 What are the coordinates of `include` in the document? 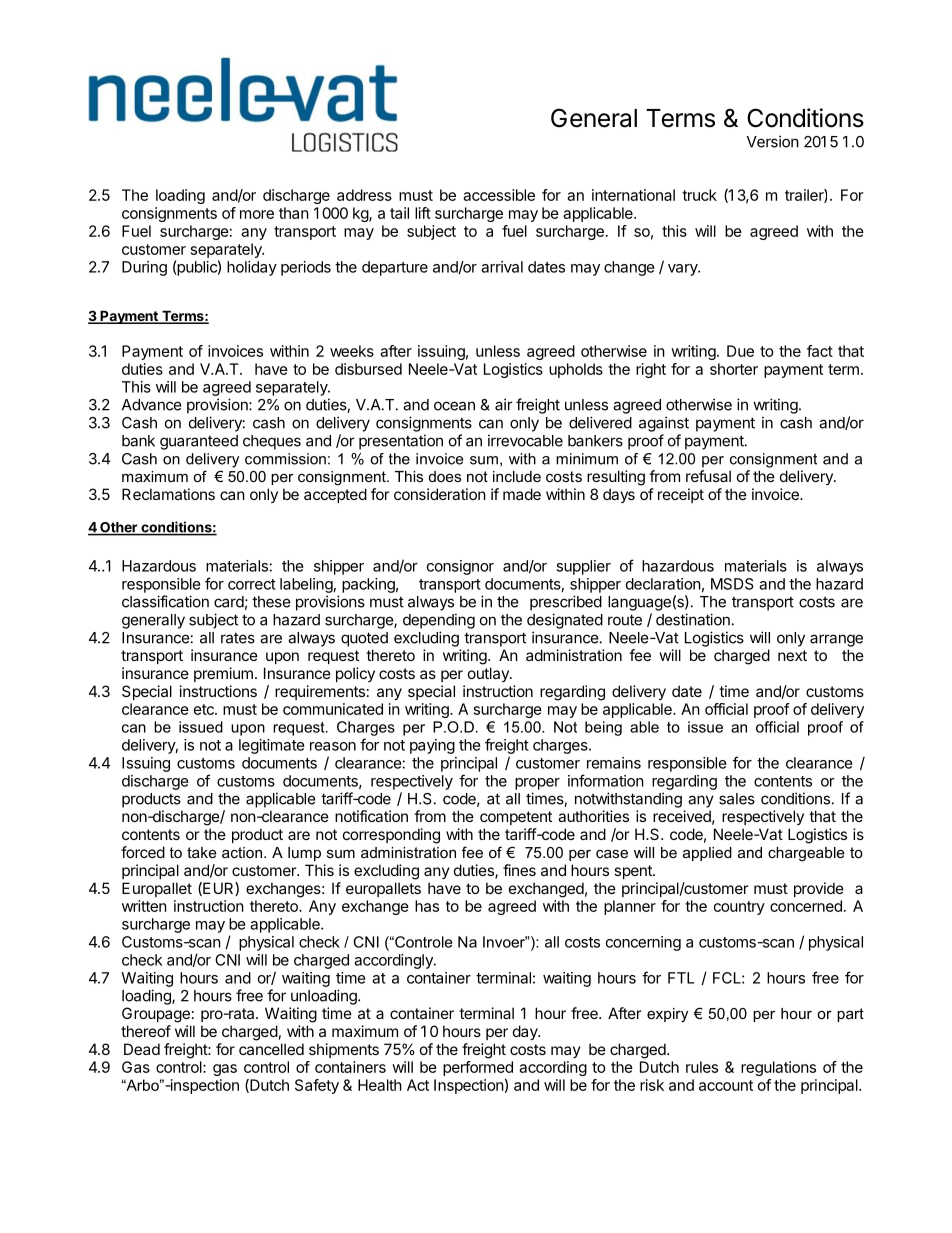 It's located at (517, 476).
